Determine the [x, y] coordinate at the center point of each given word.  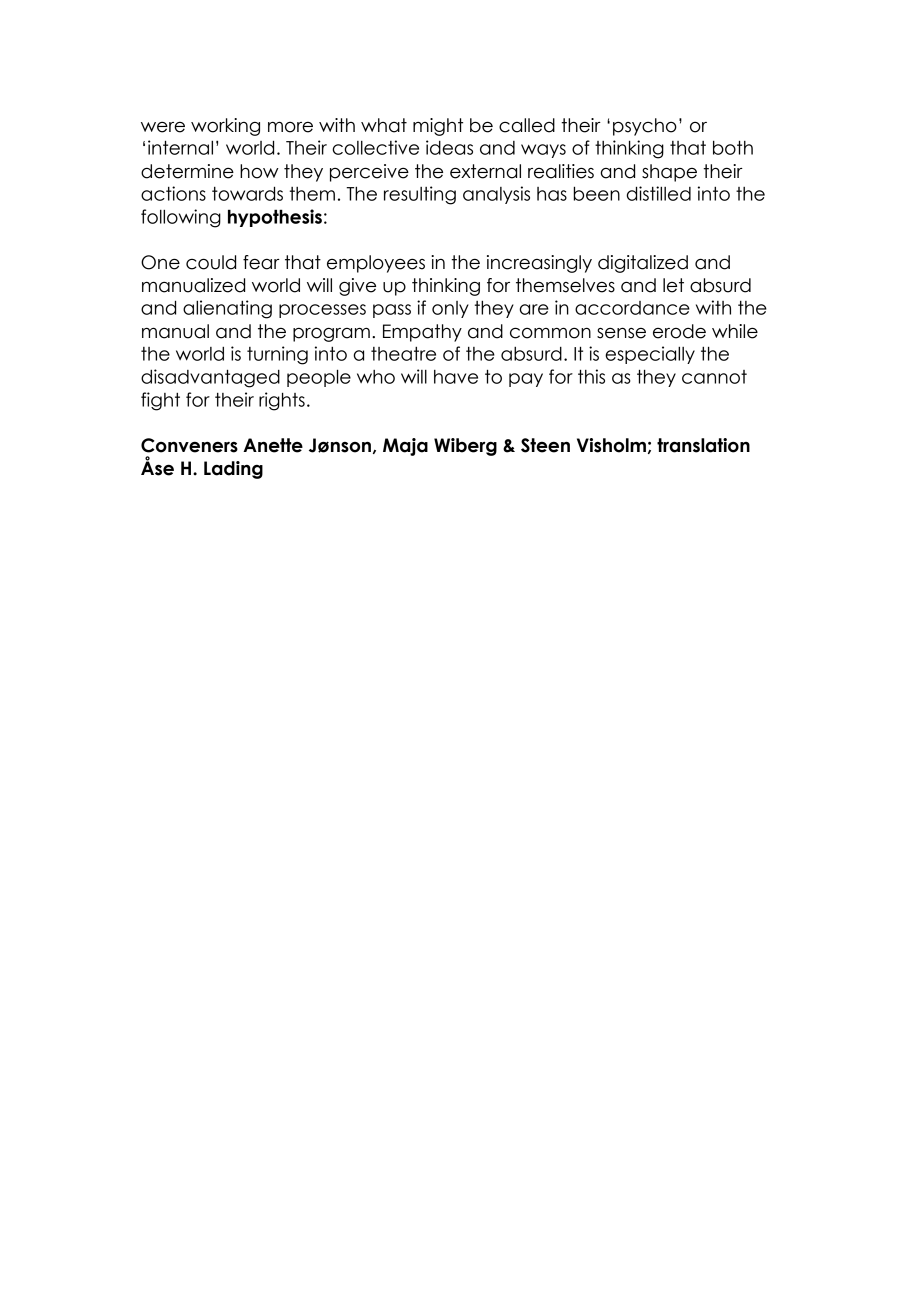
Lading [233, 470]
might [438, 127]
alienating [227, 309]
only [450, 309]
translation [703, 445]
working [225, 127]
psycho [645, 127]
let [673, 285]
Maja [405, 447]
